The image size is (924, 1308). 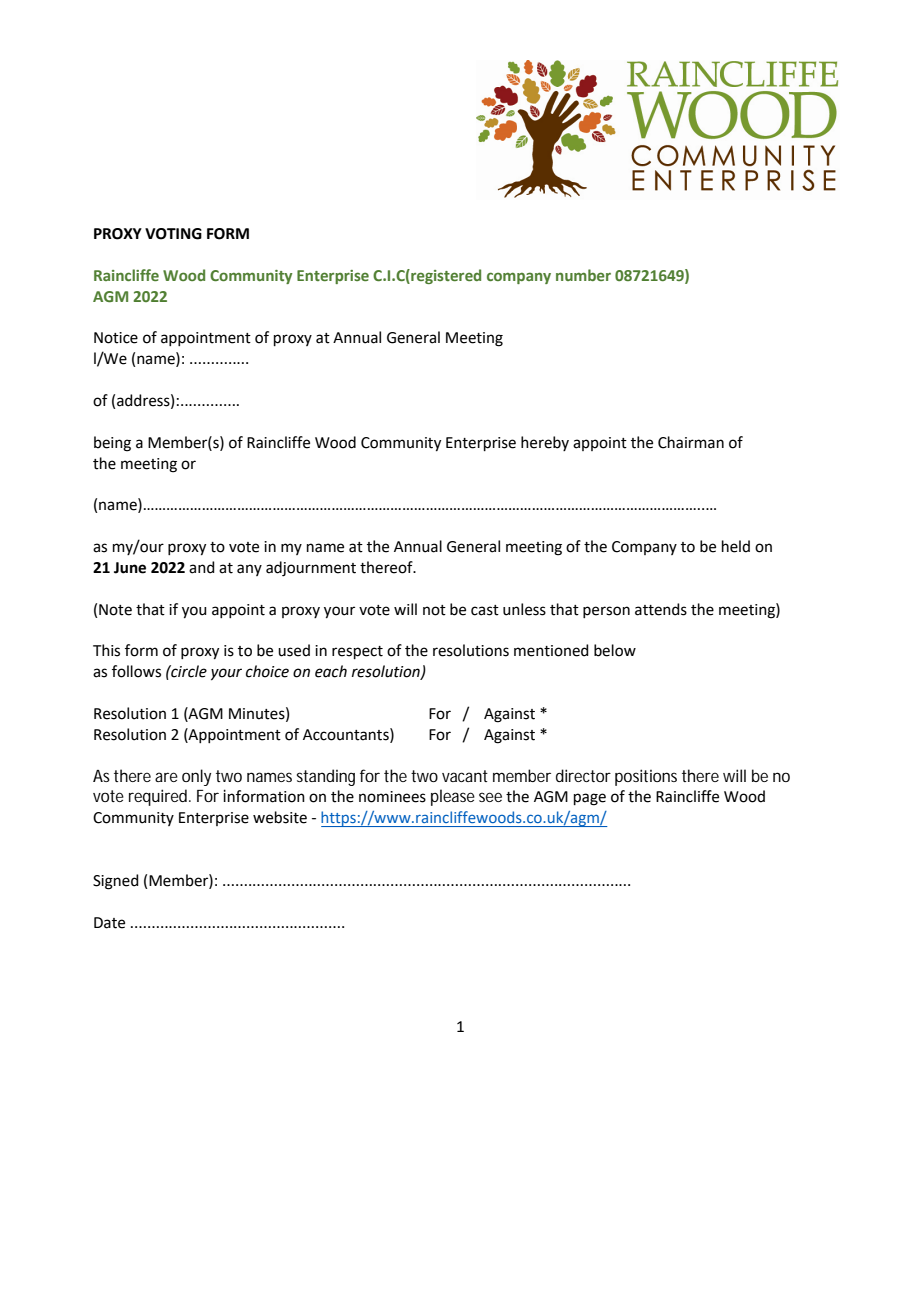 I want to click on number, so click(x=583, y=275).
